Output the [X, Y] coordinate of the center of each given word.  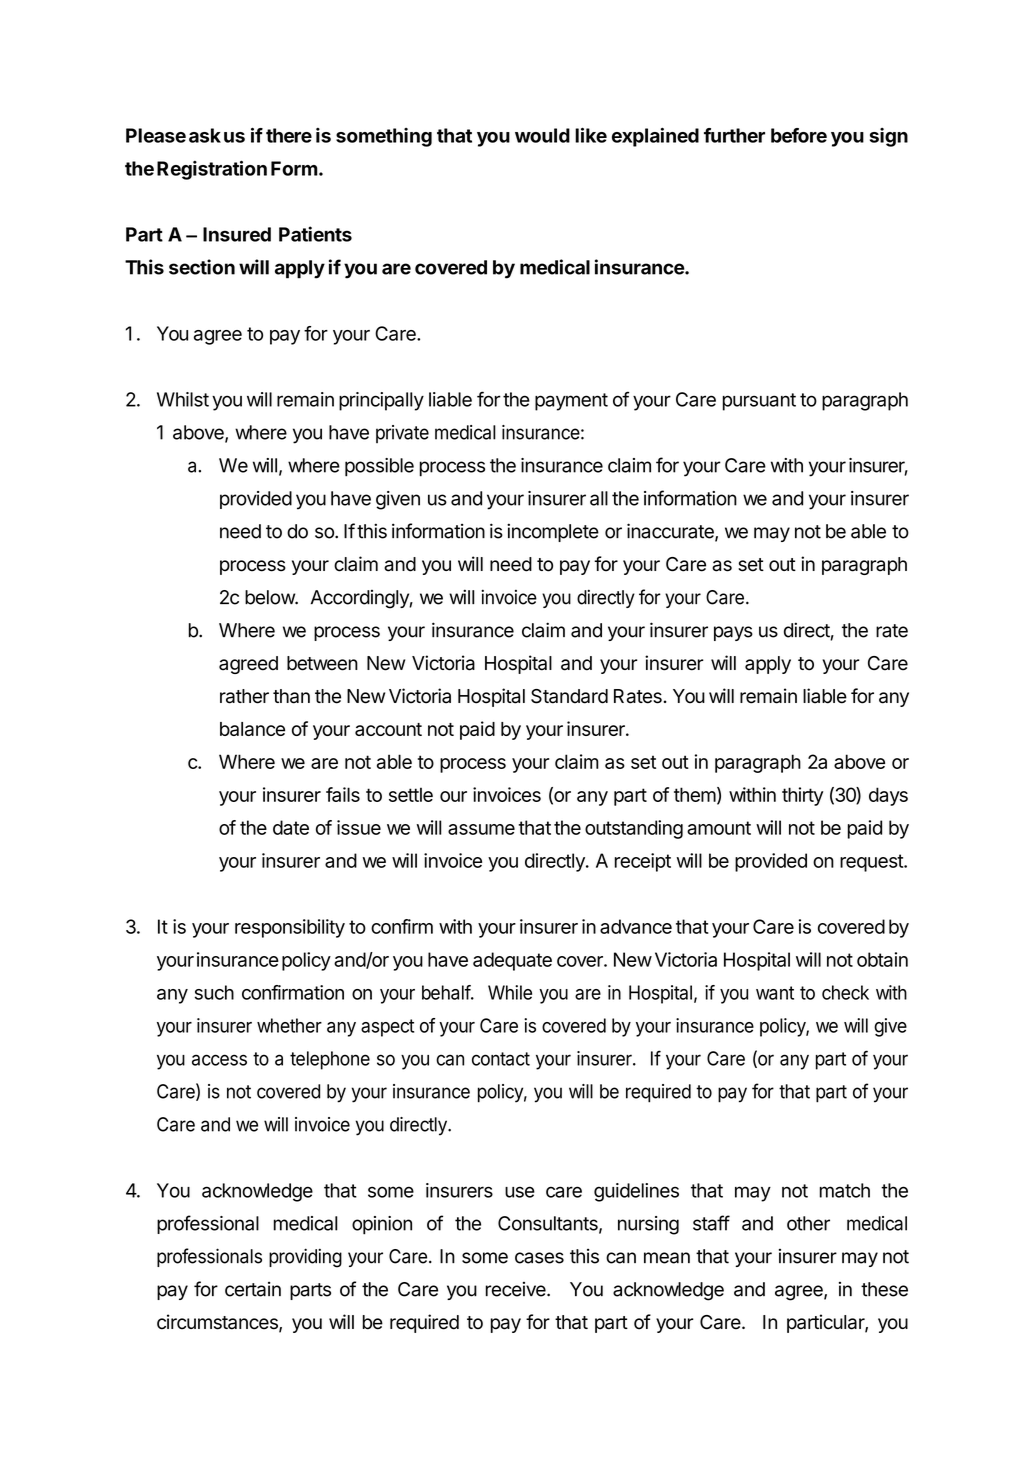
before [799, 135]
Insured [237, 234]
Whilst [183, 399]
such [214, 992]
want [775, 993]
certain [253, 1289]
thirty [802, 796]
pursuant [759, 402]
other [808, 1223]
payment [571, 402]
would [542, 135]
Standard [569, 696]
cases [539, 1258]
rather [244, 696]
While [510, 992]
